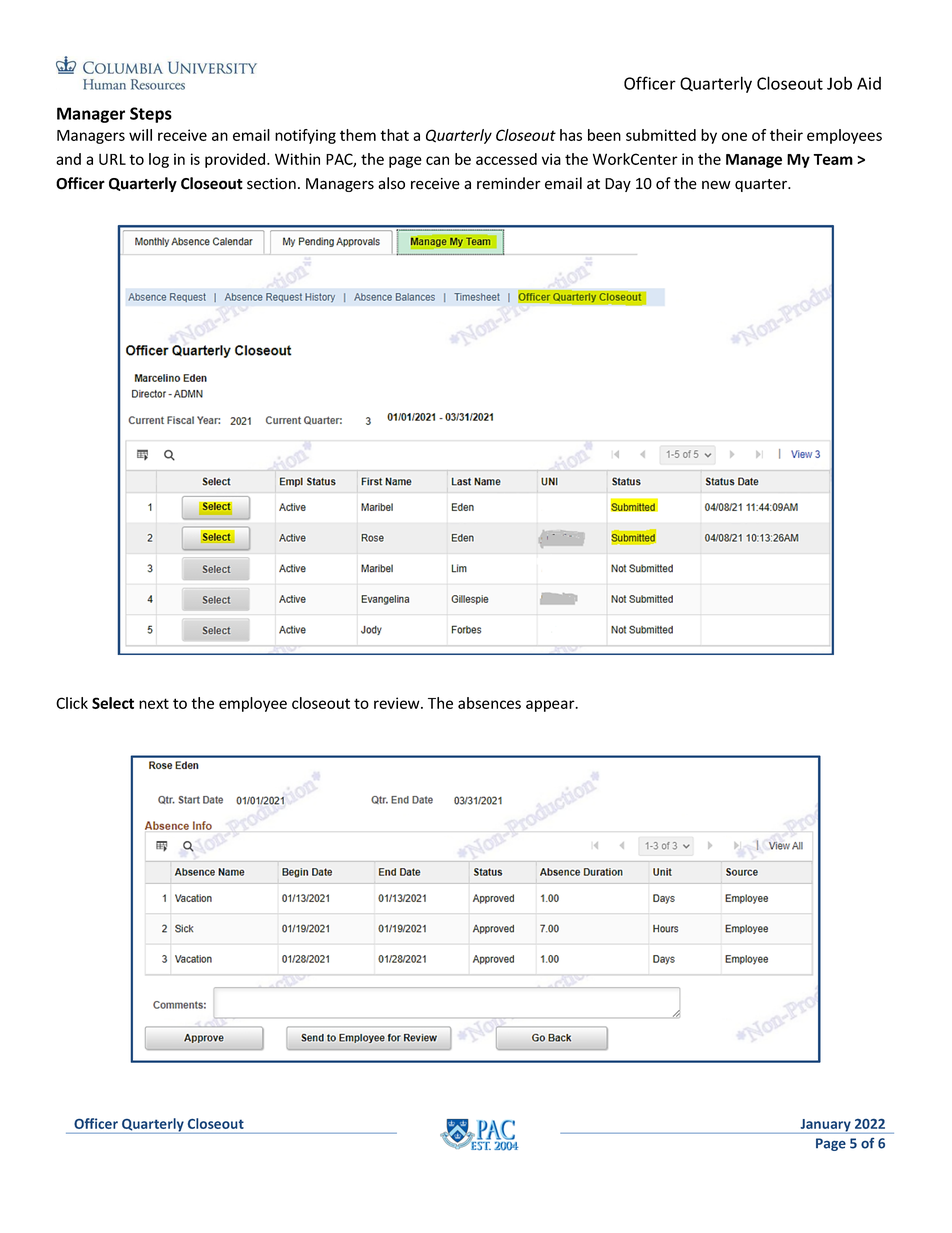 The height and width of the screenshot is (1233, 952). What do you see at coordinates (716, 185) in the screenshot?
I see `new` at bounding box center [716, 185].
